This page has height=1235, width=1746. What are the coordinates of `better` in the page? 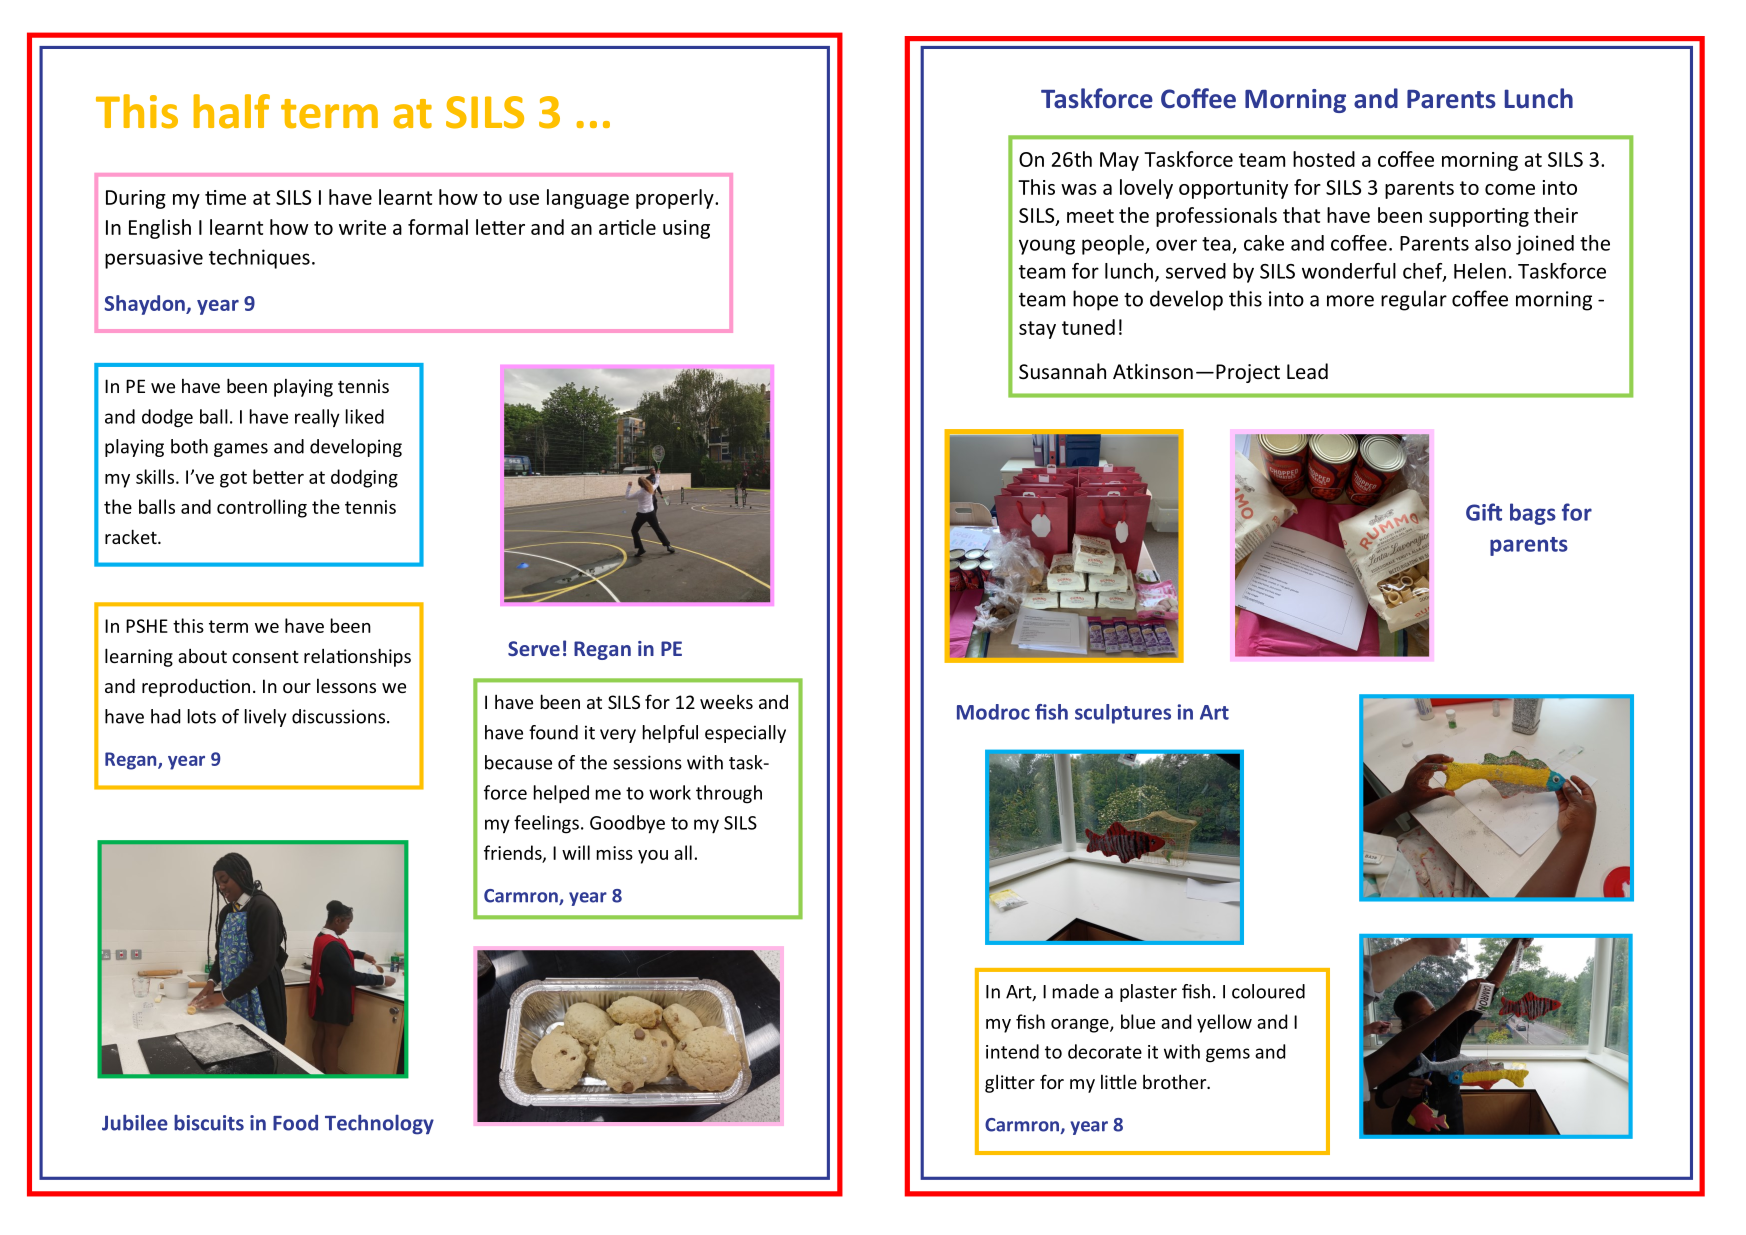 It's located at (278, 476).
